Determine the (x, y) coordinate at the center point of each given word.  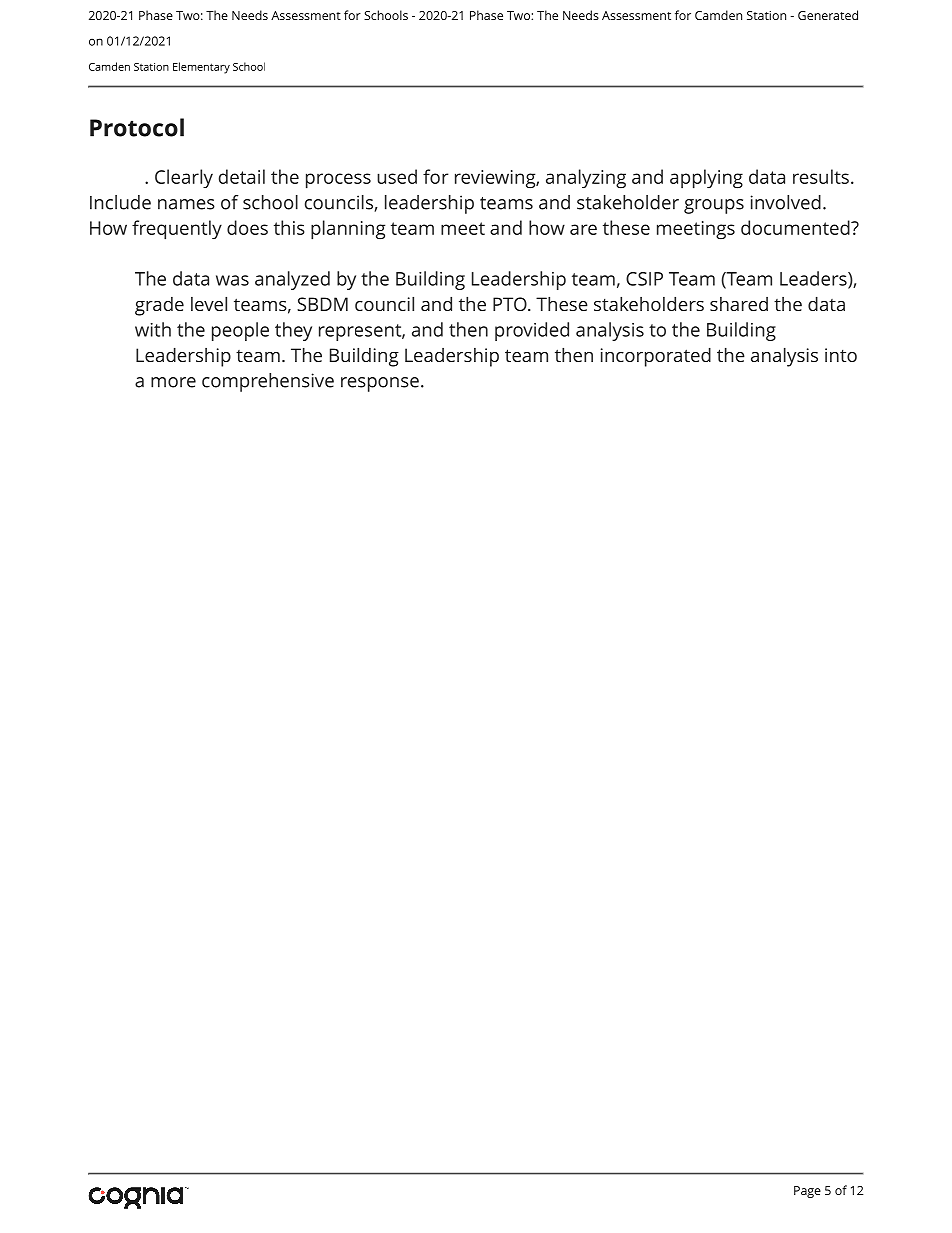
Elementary (201, 68)
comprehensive (268, 382)
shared (739, 304)
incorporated (656, 357)
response (380, 384)
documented (796, 227)
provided (532, 331)
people (240, 331)
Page (807, 1192)
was (232, 280)
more (173, 382)
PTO (511, 304)
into (841, 355)
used (397, 176)
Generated (828, 15)
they (293, 331)
